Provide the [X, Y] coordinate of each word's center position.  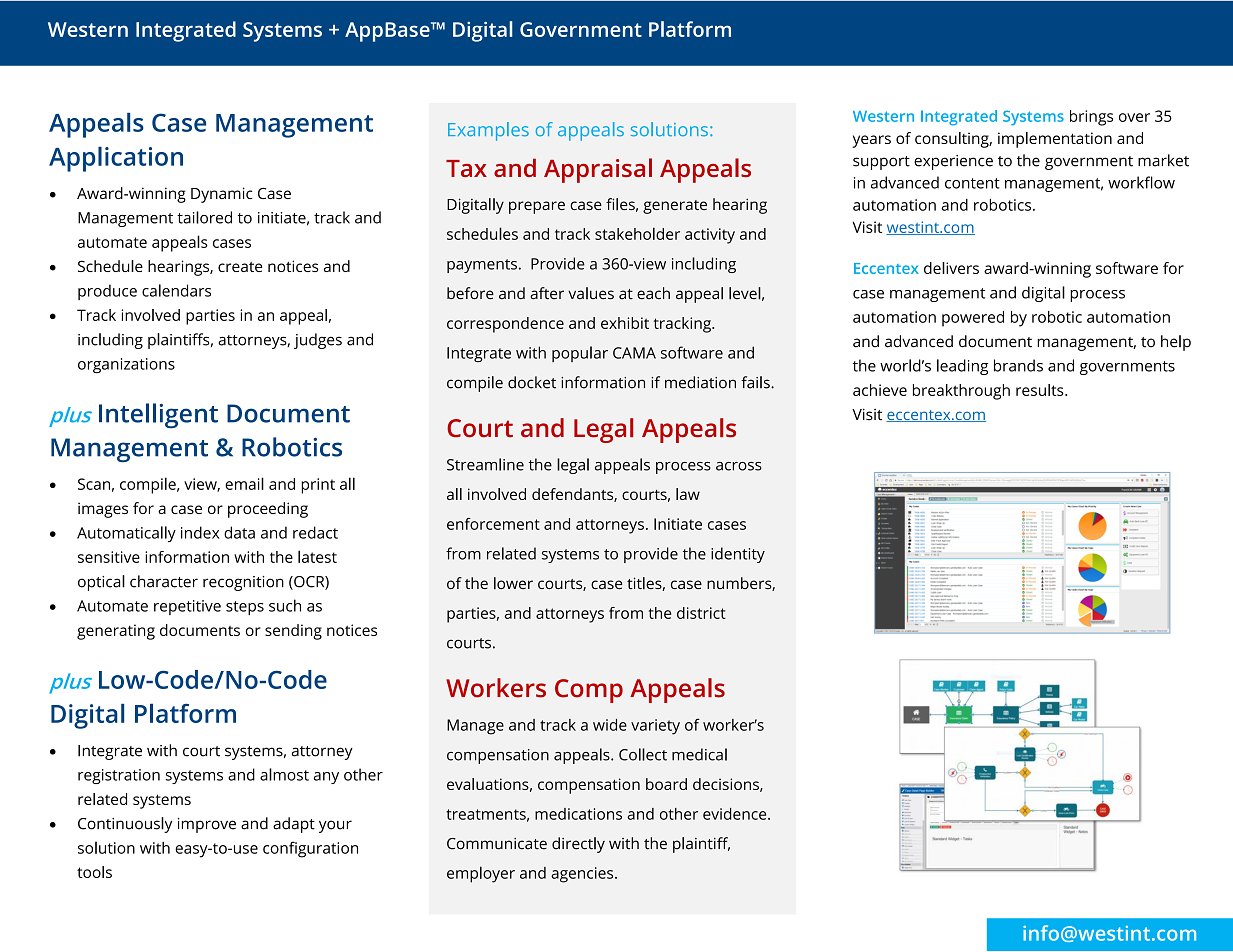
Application [116, 159]
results [1041, 390]
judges [318, 341]
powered [973, 319]
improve [207, 825]
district [701, 613]
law [688, 494]
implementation [1055, 140]
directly [578, 845]
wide [610, 725]
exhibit [625, 323]
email [244, 483]
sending [293, 632]
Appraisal [598, 170]
